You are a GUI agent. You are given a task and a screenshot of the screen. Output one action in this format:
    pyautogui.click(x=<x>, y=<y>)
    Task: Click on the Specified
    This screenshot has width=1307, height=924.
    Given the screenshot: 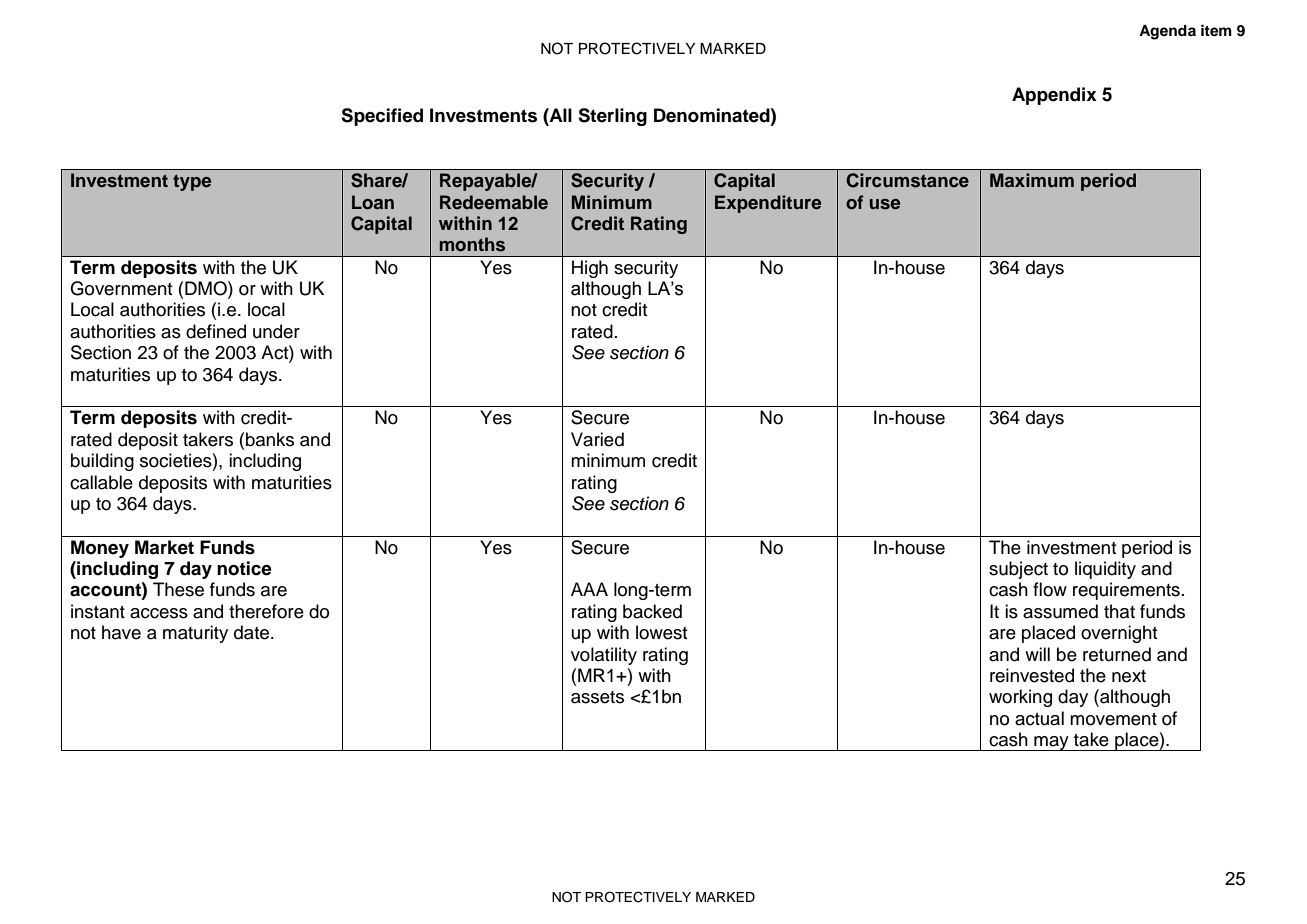 What is the action you would take?
    pyautogui.click(x=382, y=117)
